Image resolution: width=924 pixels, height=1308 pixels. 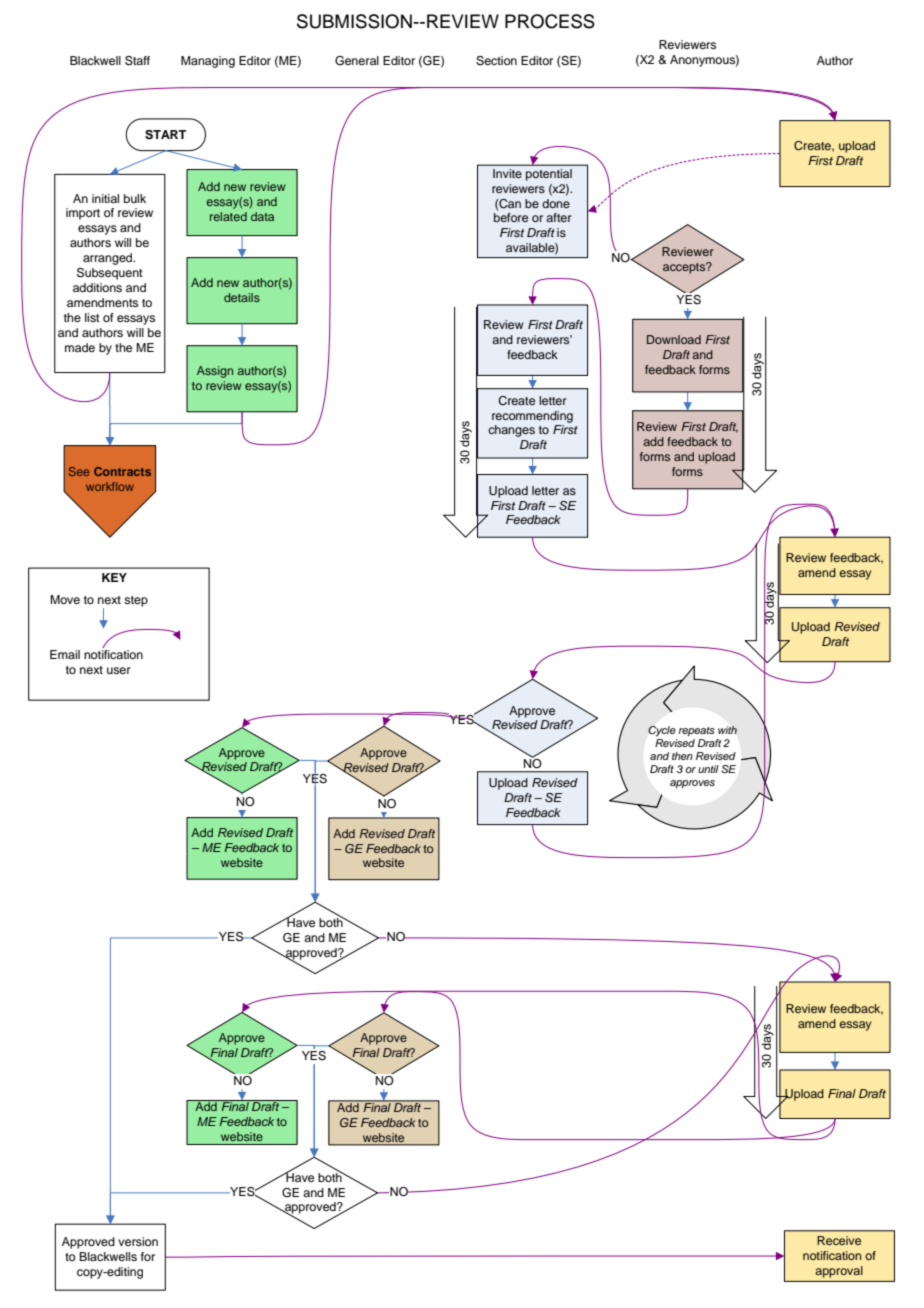 I want to click on approval, so click(x=839, y=1272).
